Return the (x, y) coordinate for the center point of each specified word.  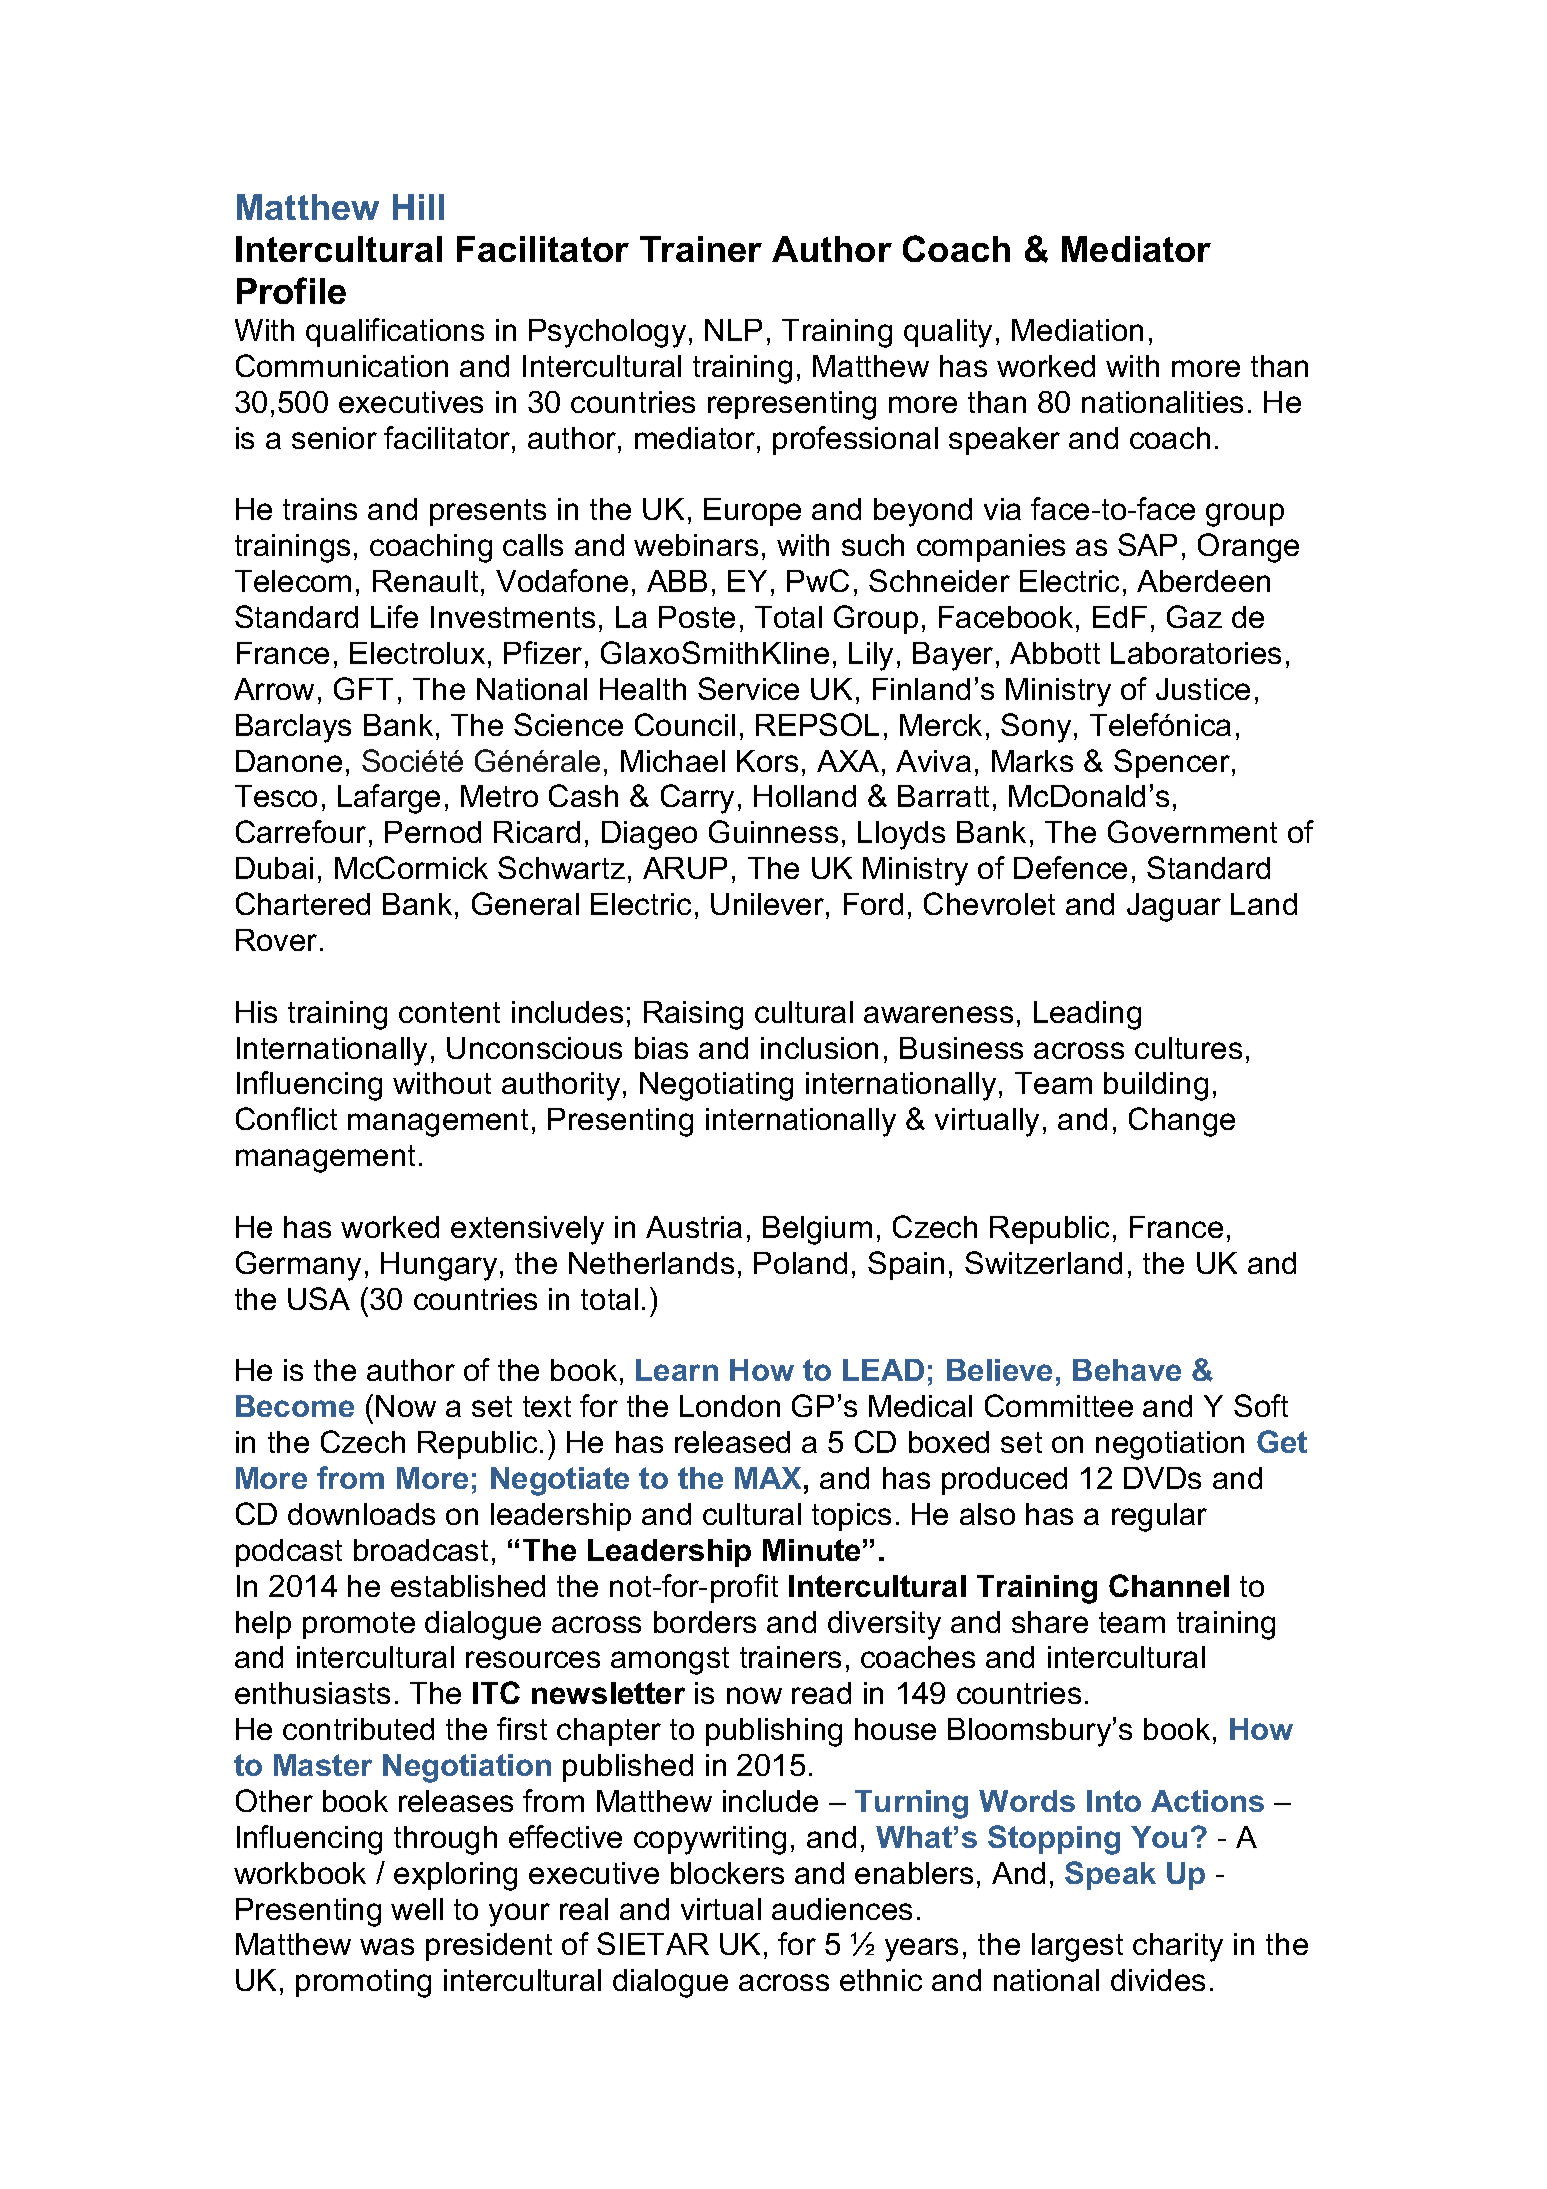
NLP (733, 330)
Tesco (276, 796)
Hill (418, 207)
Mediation (1077, 330)
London (730, 1406)
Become (295, 1406)
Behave (1127, 1370)
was (387, 1946)
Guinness (773, 831)
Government (1192, 831)
